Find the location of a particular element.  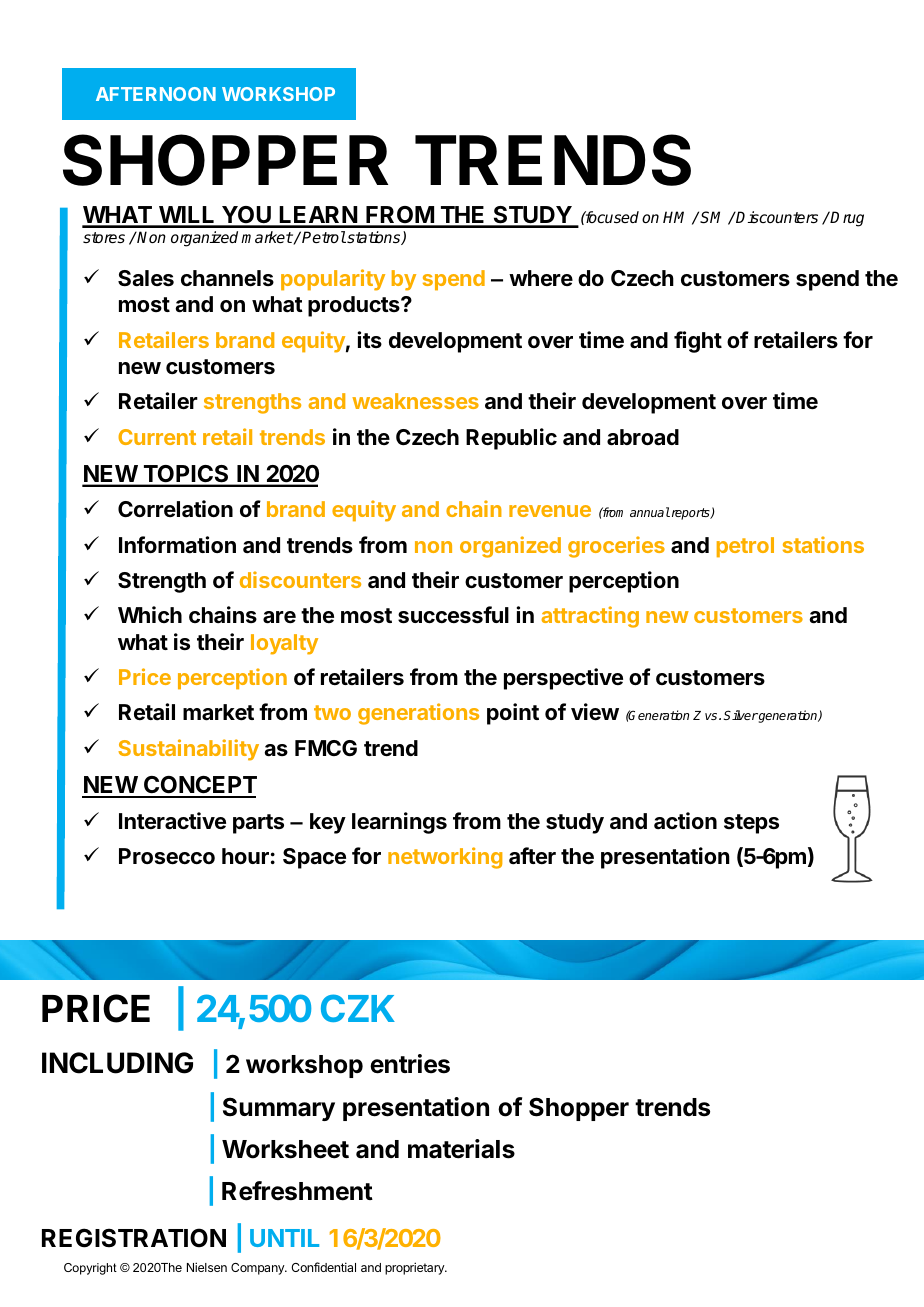

successful is located at coordinates (453, 615).
